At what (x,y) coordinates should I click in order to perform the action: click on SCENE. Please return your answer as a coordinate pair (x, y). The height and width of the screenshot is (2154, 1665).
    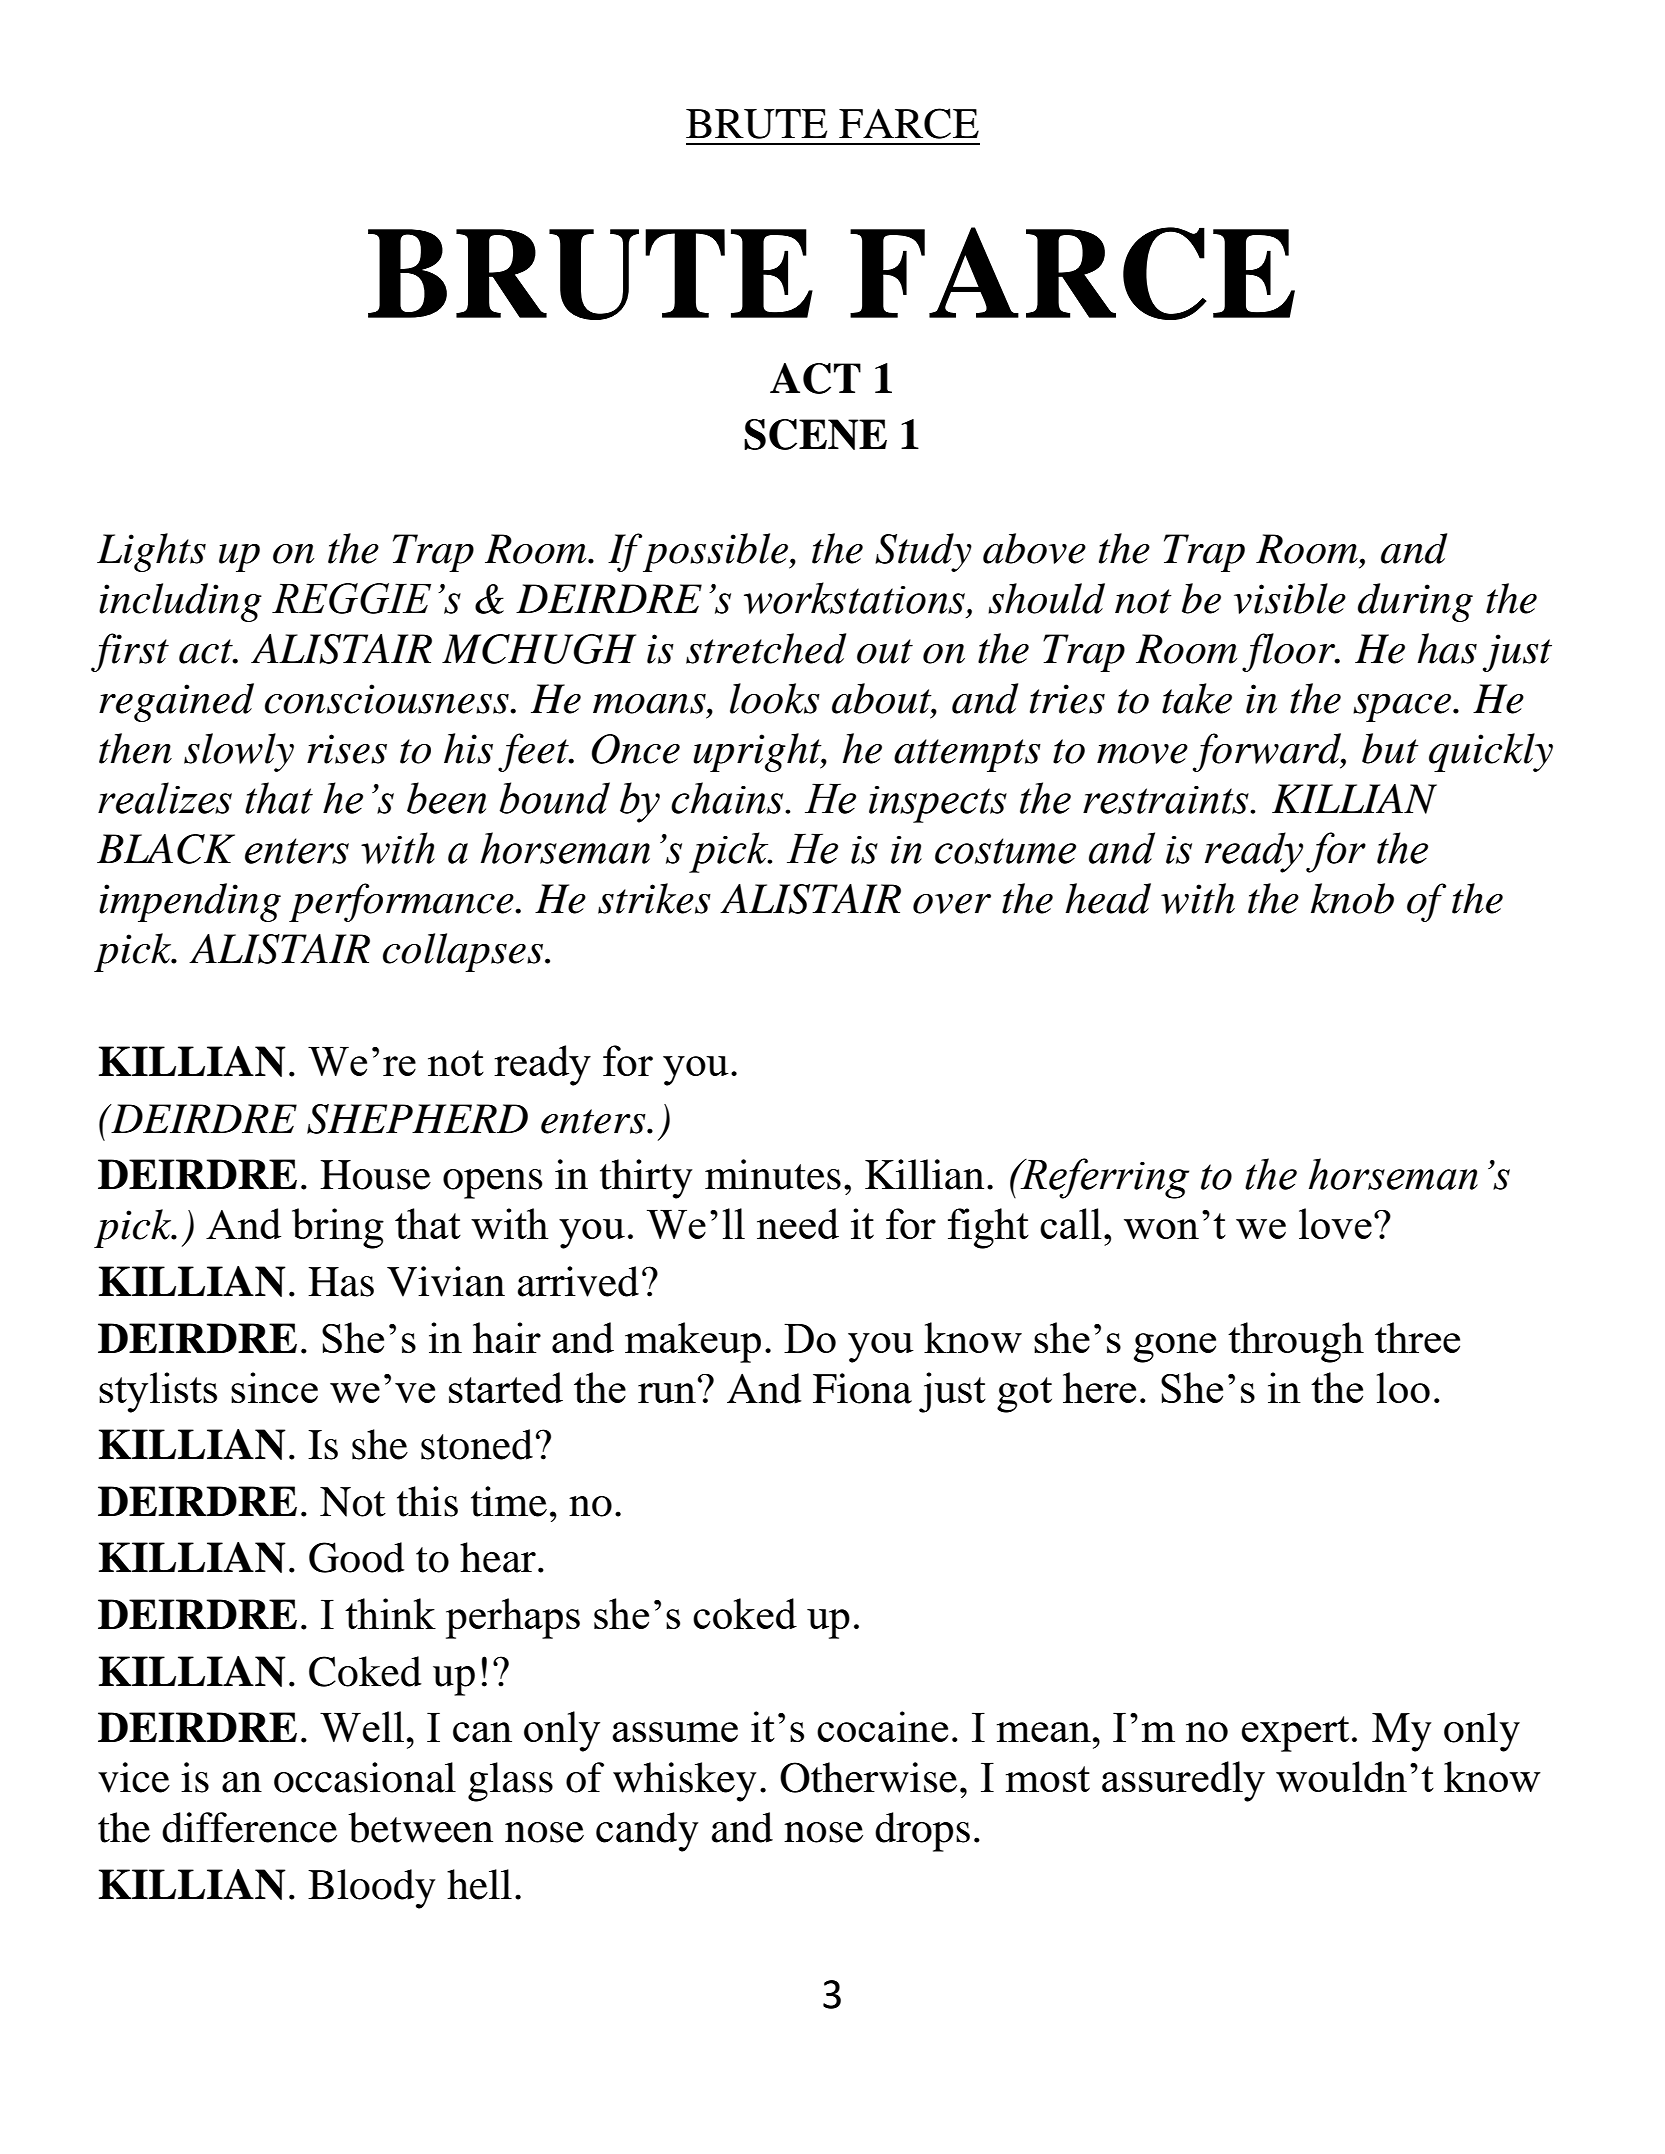
    Looking at the image, I should click on (815, 434).
